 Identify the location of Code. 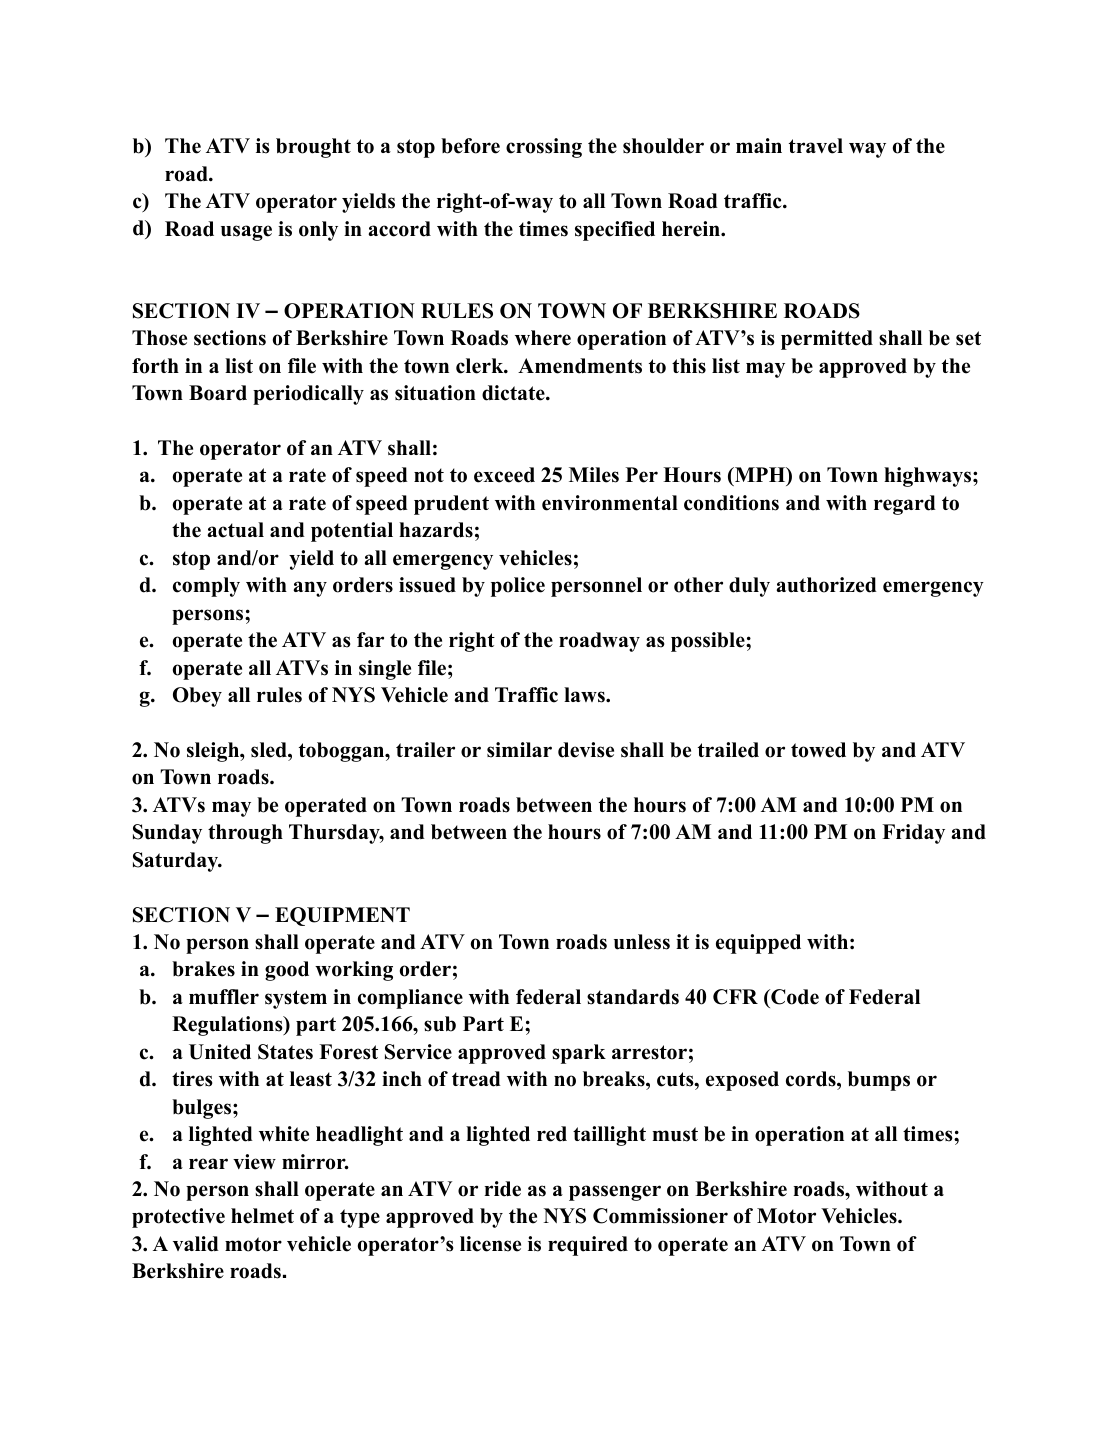
(794, 997).
